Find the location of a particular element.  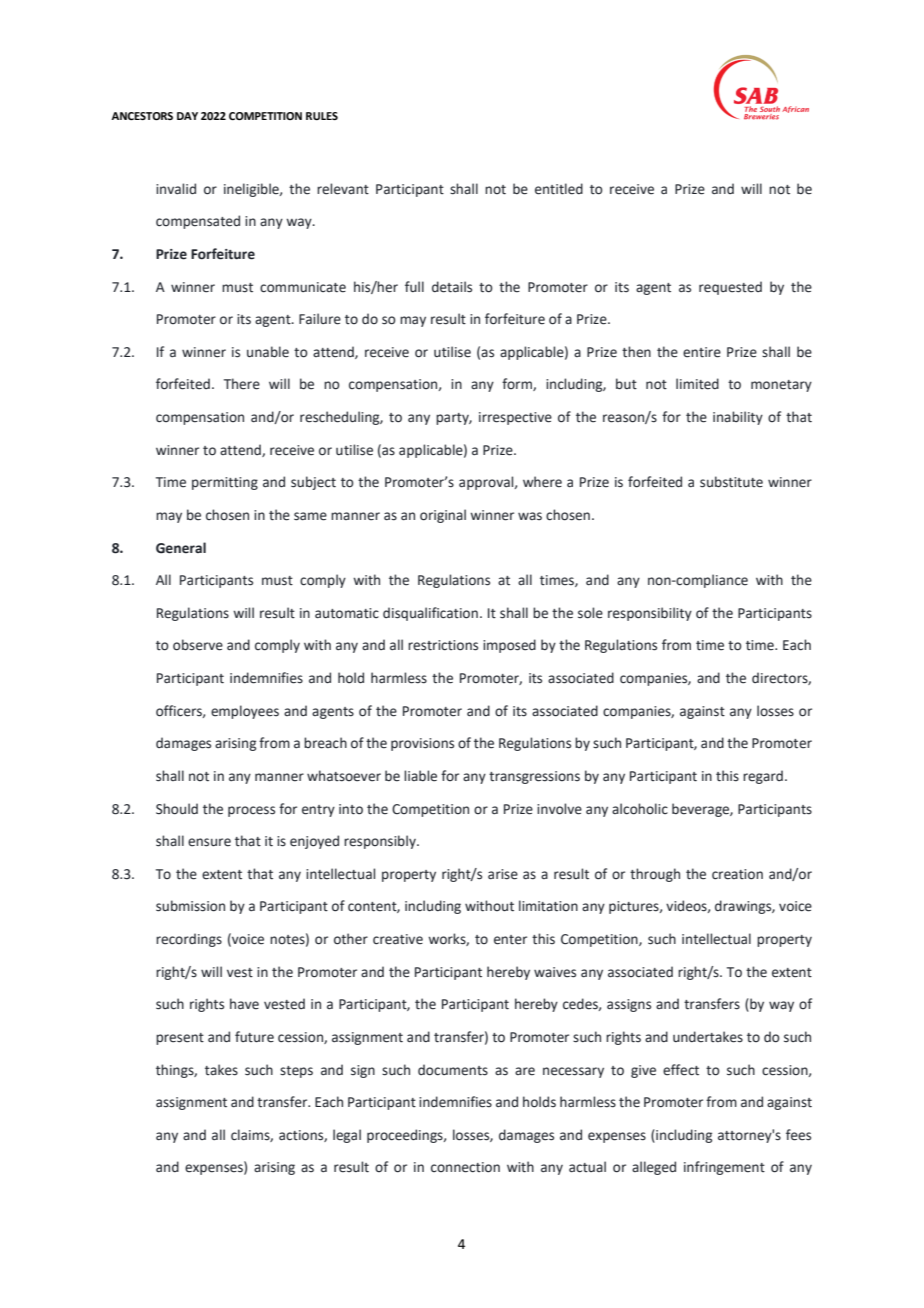

unable is located at coordinates (268, 352).
